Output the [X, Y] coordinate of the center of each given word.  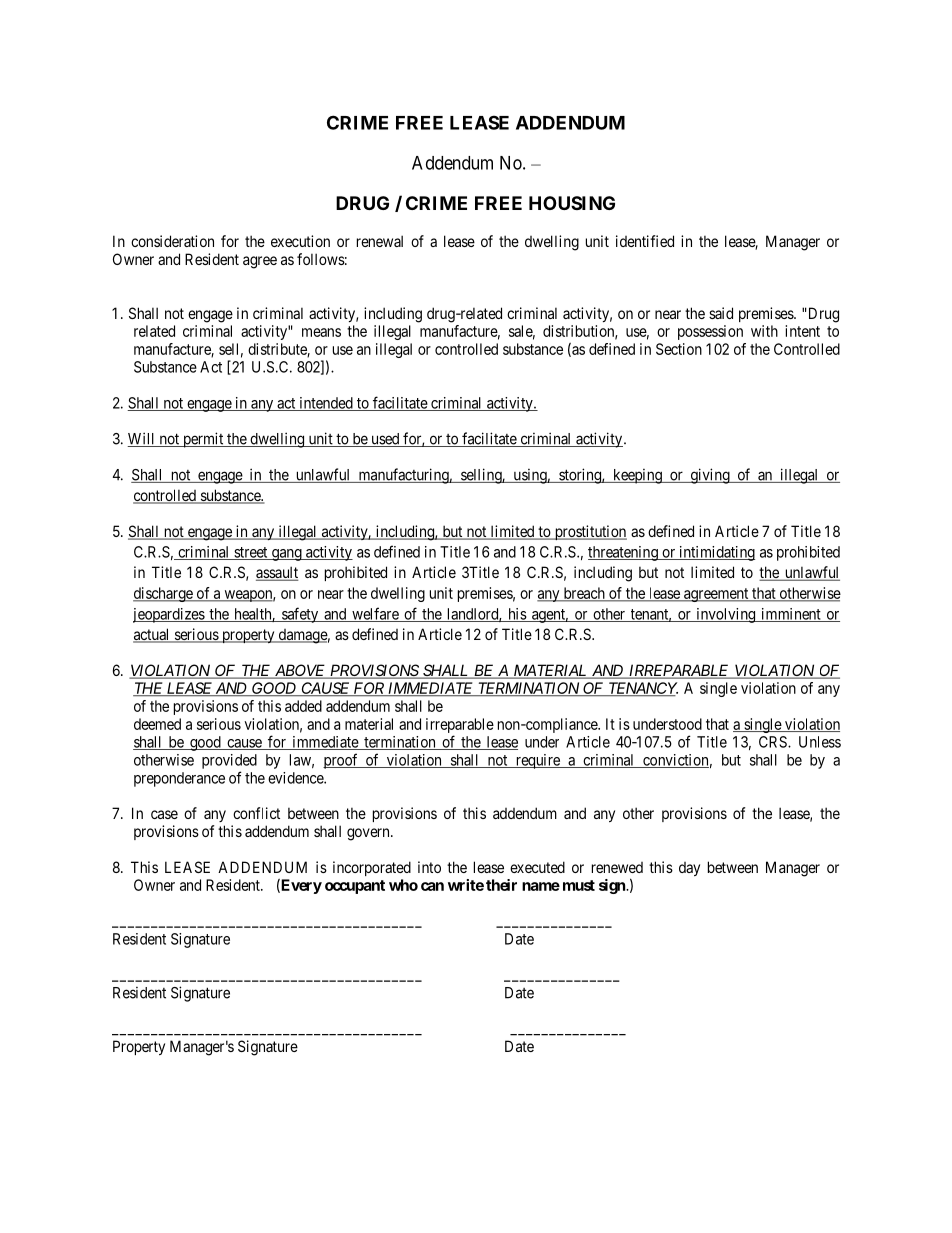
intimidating [716, 553]
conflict [256, 813]
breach [584, 594]
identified [645, 241]
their [501, 885]
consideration [172, 241]
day [689, 869]
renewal [380, 241]
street [251, 553]
